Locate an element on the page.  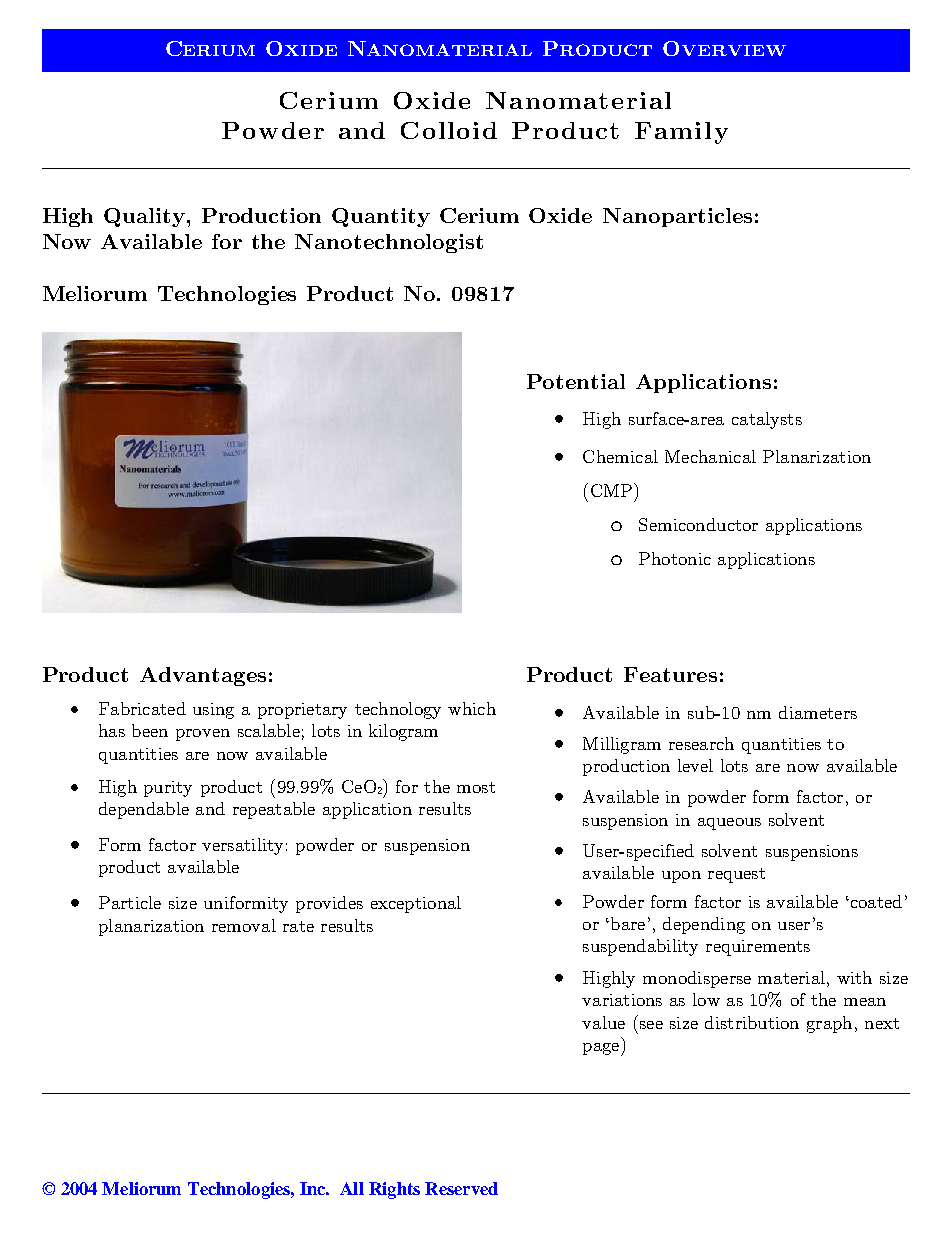
Quality is located at coordinates (144, 217).
